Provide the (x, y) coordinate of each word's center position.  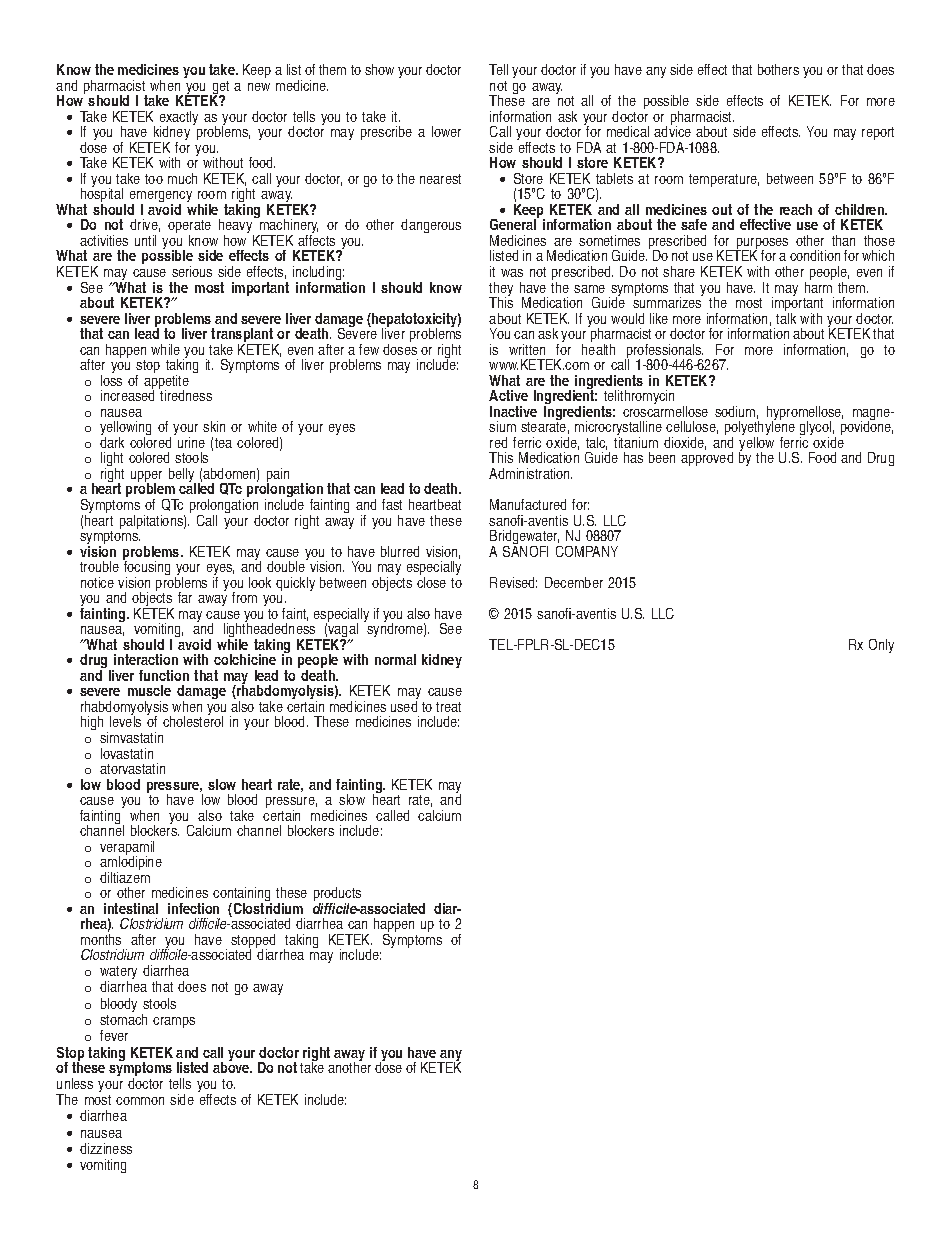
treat (448, 707)
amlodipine (131, 863)
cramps (174, 1022)
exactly (179, 119)
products (337, 896)
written (527, 349)
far (185, 597)
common (140, 1101)
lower (446, 131)
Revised (513, 582)
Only (881, 646)
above (232, 1066)
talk (786, 317)
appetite (166, 383)
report (878, 133)
